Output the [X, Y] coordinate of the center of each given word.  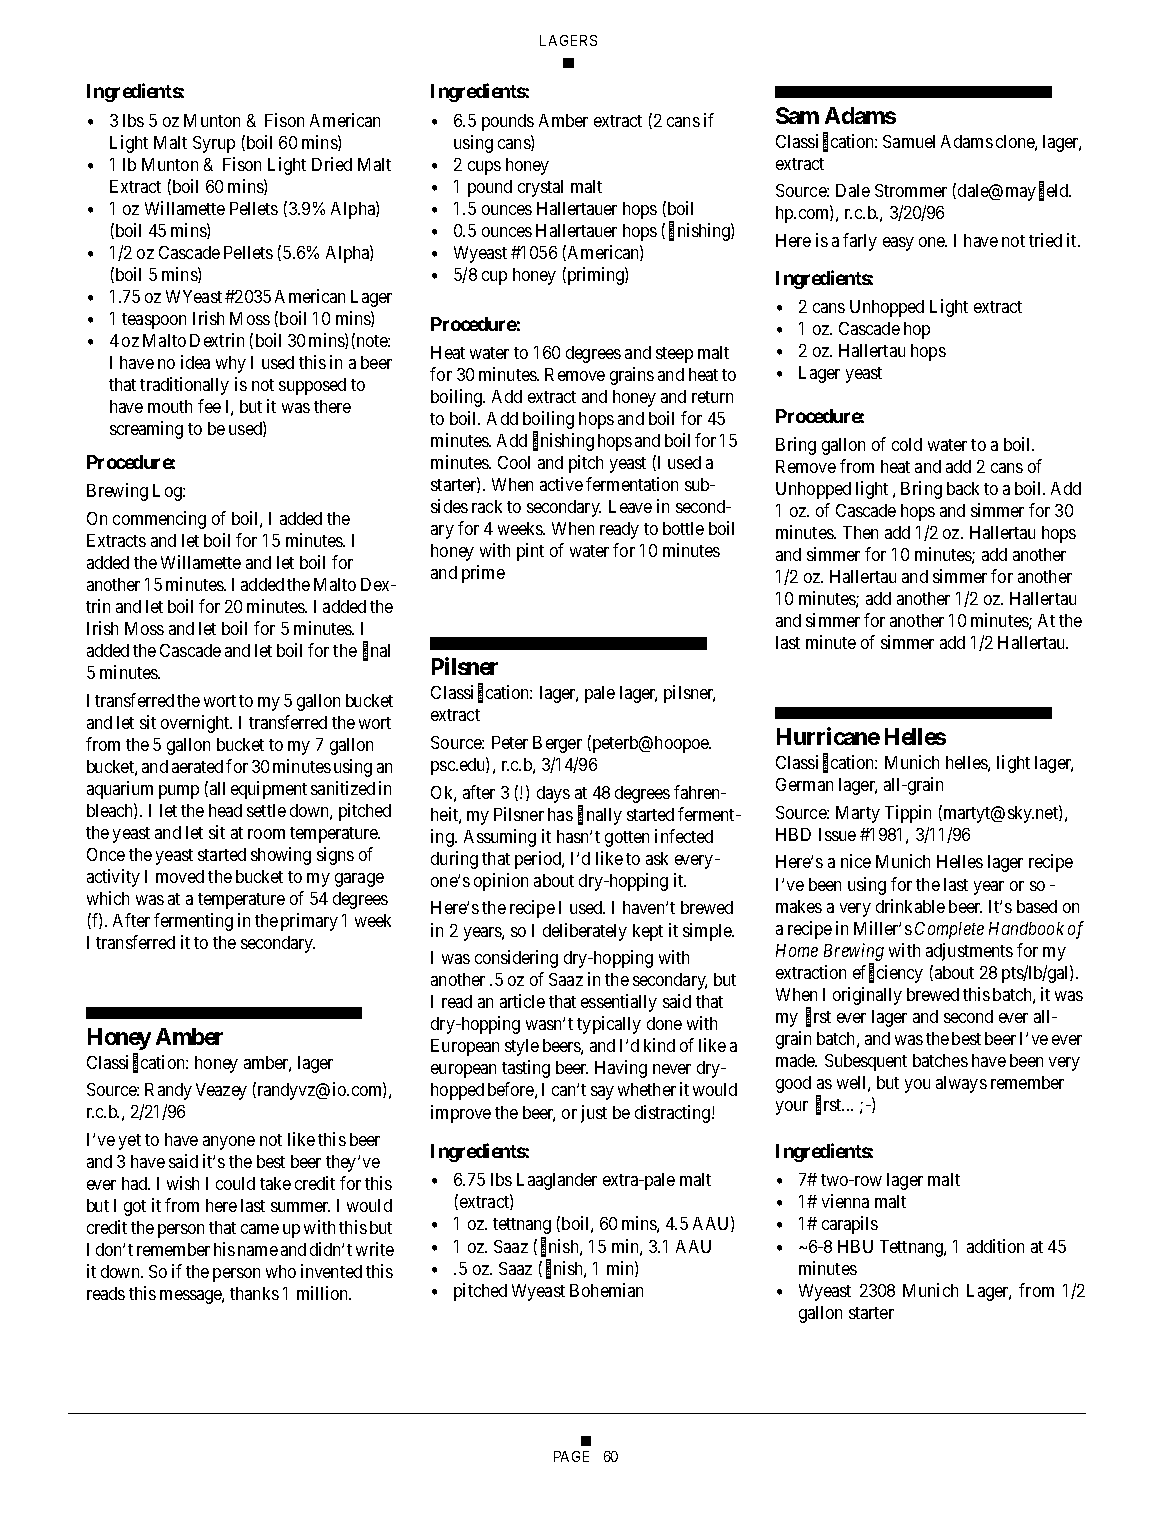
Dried [332, 164]
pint [530, 552]
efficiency [888, 973]
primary [309, 922]
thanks [254, 1293]
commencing [159, 520]
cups [484, 168]
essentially [619, 1003]
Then [860, 532]
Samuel [909, 141]
